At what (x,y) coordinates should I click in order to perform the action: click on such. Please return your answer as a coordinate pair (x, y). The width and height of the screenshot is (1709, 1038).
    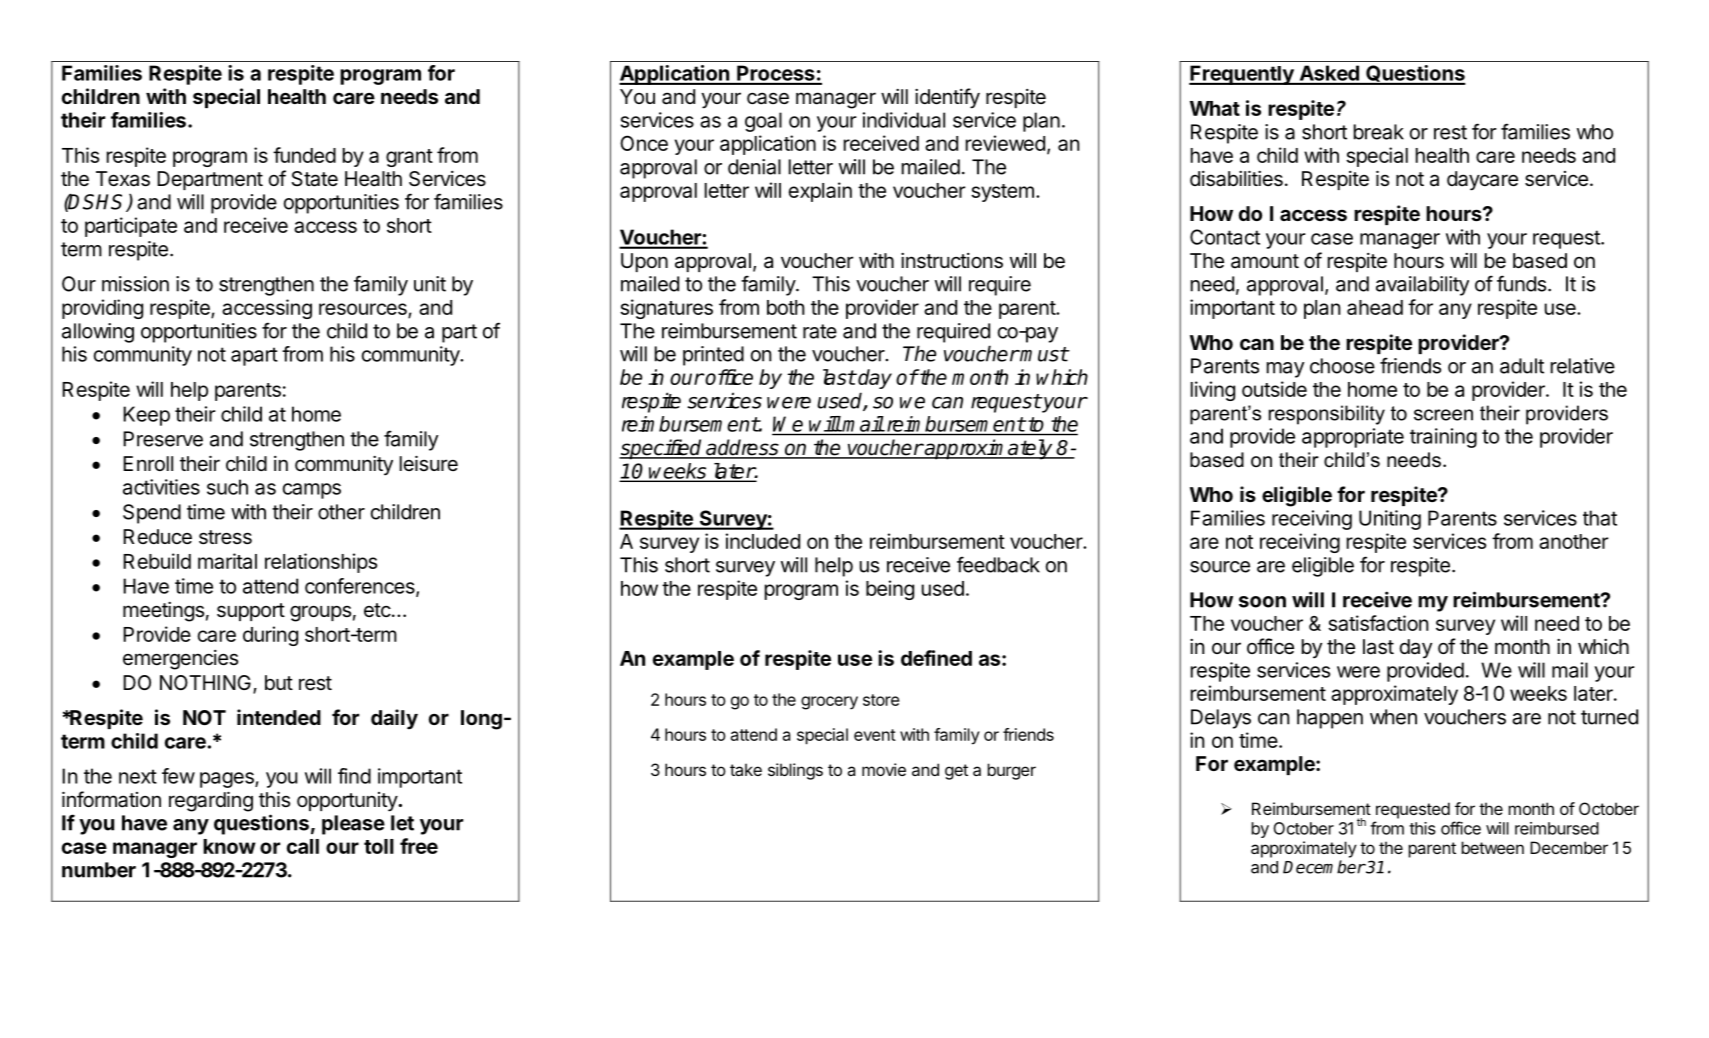
    Looking at the image, I should click on (227, 487).
